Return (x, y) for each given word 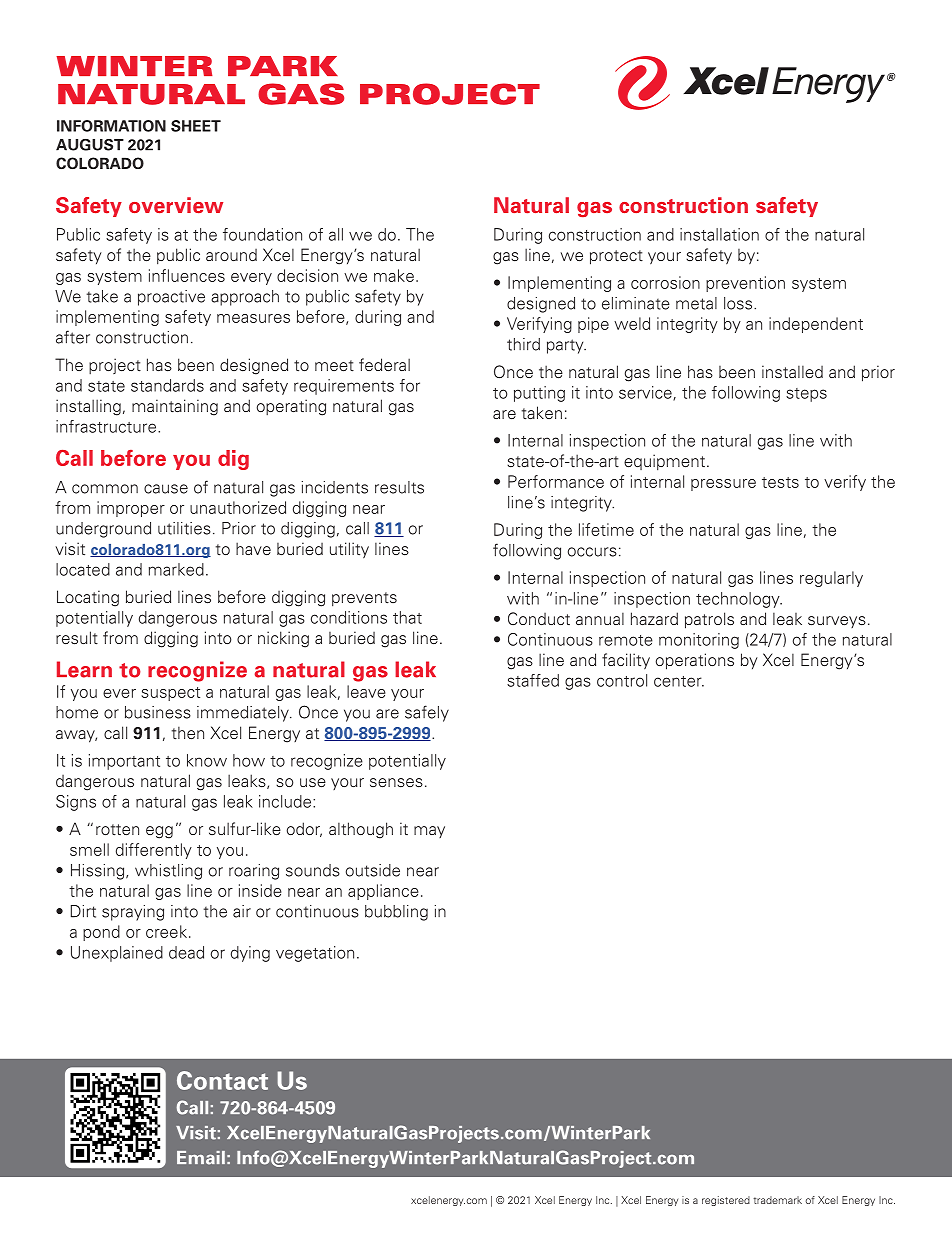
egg (159, 832)
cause (166, 489)
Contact (222, 1080)
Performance (556, 481)
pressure (723, 485)
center (679, 681)
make (394, 275)
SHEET (196, 126)
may (429, 832)
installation (719, 234)
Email (201, 1158)
